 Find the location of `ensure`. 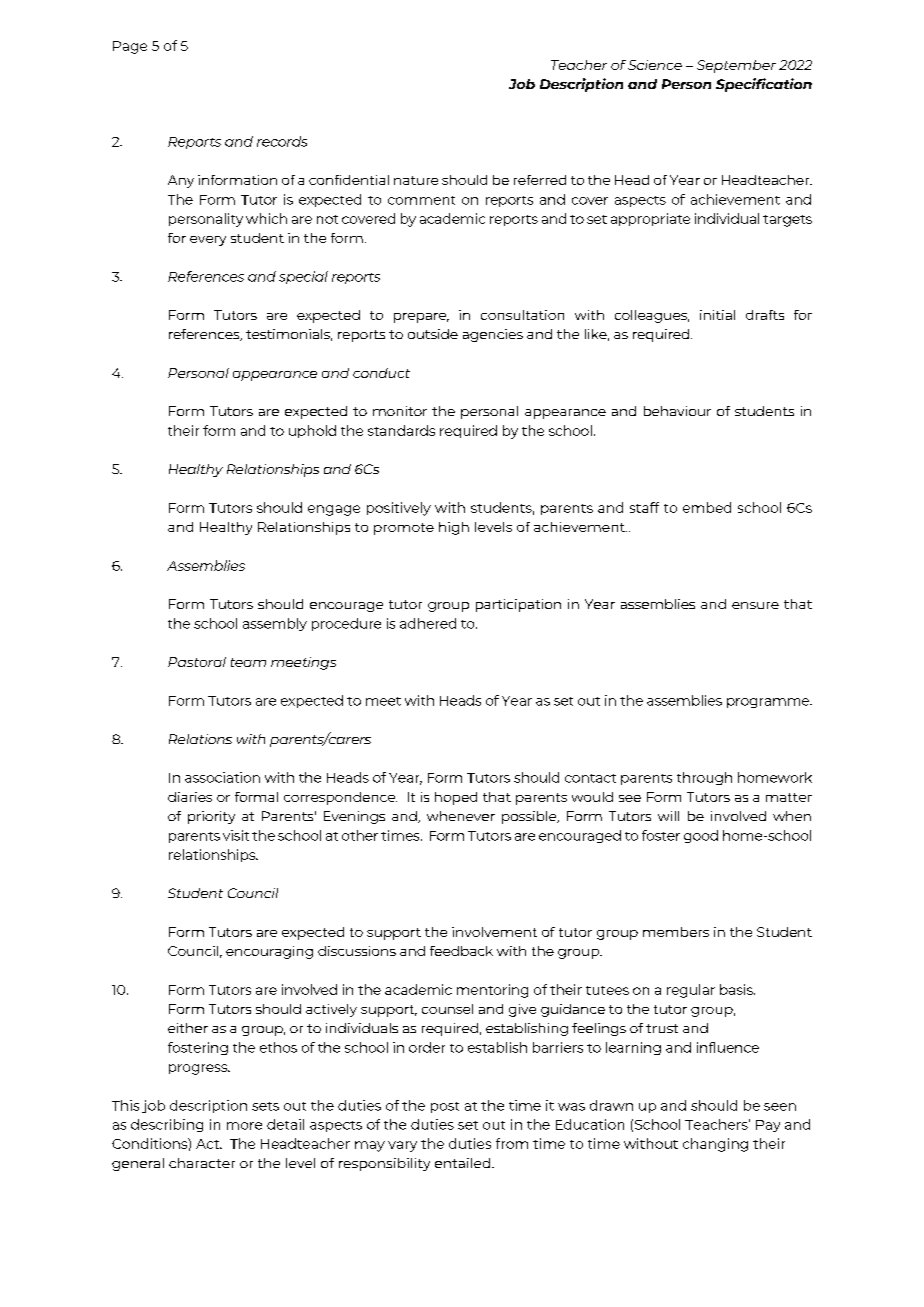

ensure is located at coordinates (755, 605).
